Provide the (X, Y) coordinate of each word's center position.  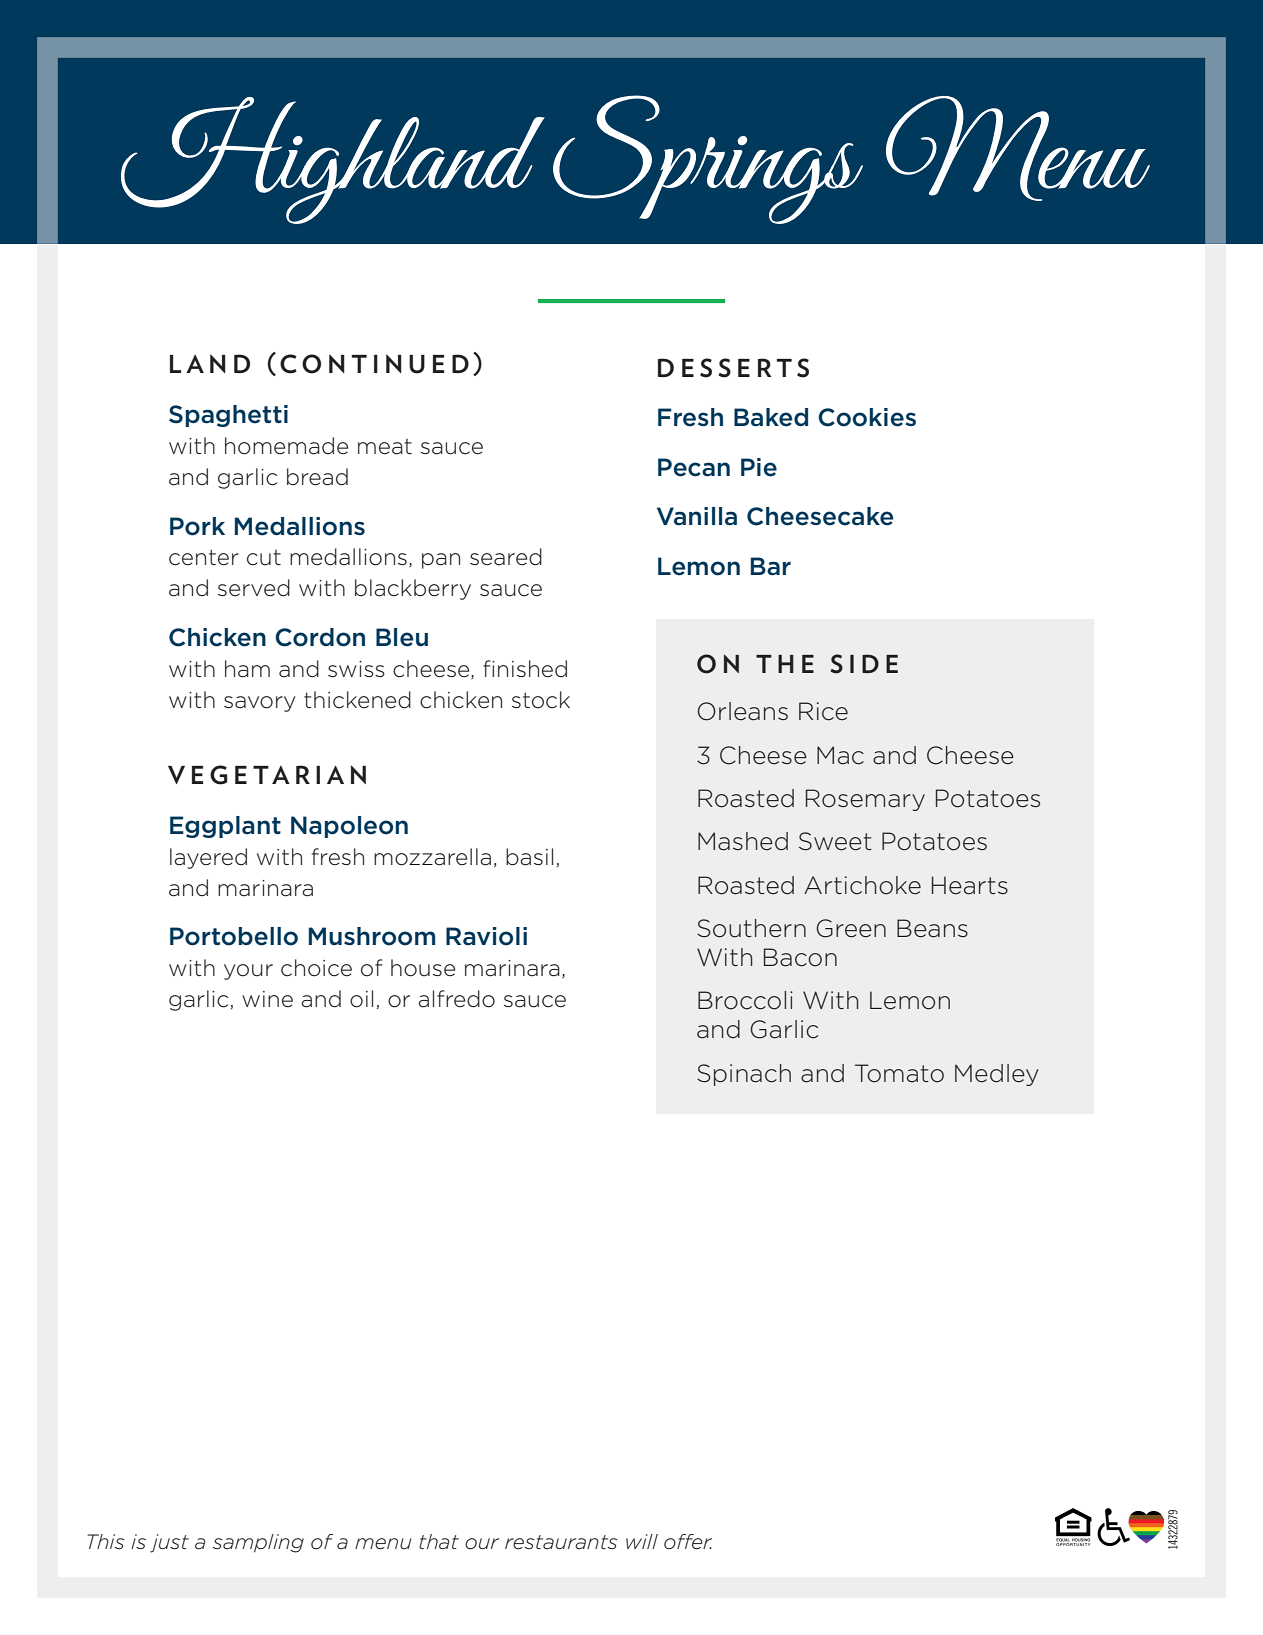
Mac (840, 755)
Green (851, 928)
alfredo (456, 999)
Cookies (867, 417)
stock (541, 700)
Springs (708, 159)
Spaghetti (228, 416)
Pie (759, 467)
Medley (997, 1075)
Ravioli (486, 936)
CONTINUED (374, 364)
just (169, 1543)
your (248, 972)
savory (259, 704)
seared (506, 557)
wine (267, 999)
